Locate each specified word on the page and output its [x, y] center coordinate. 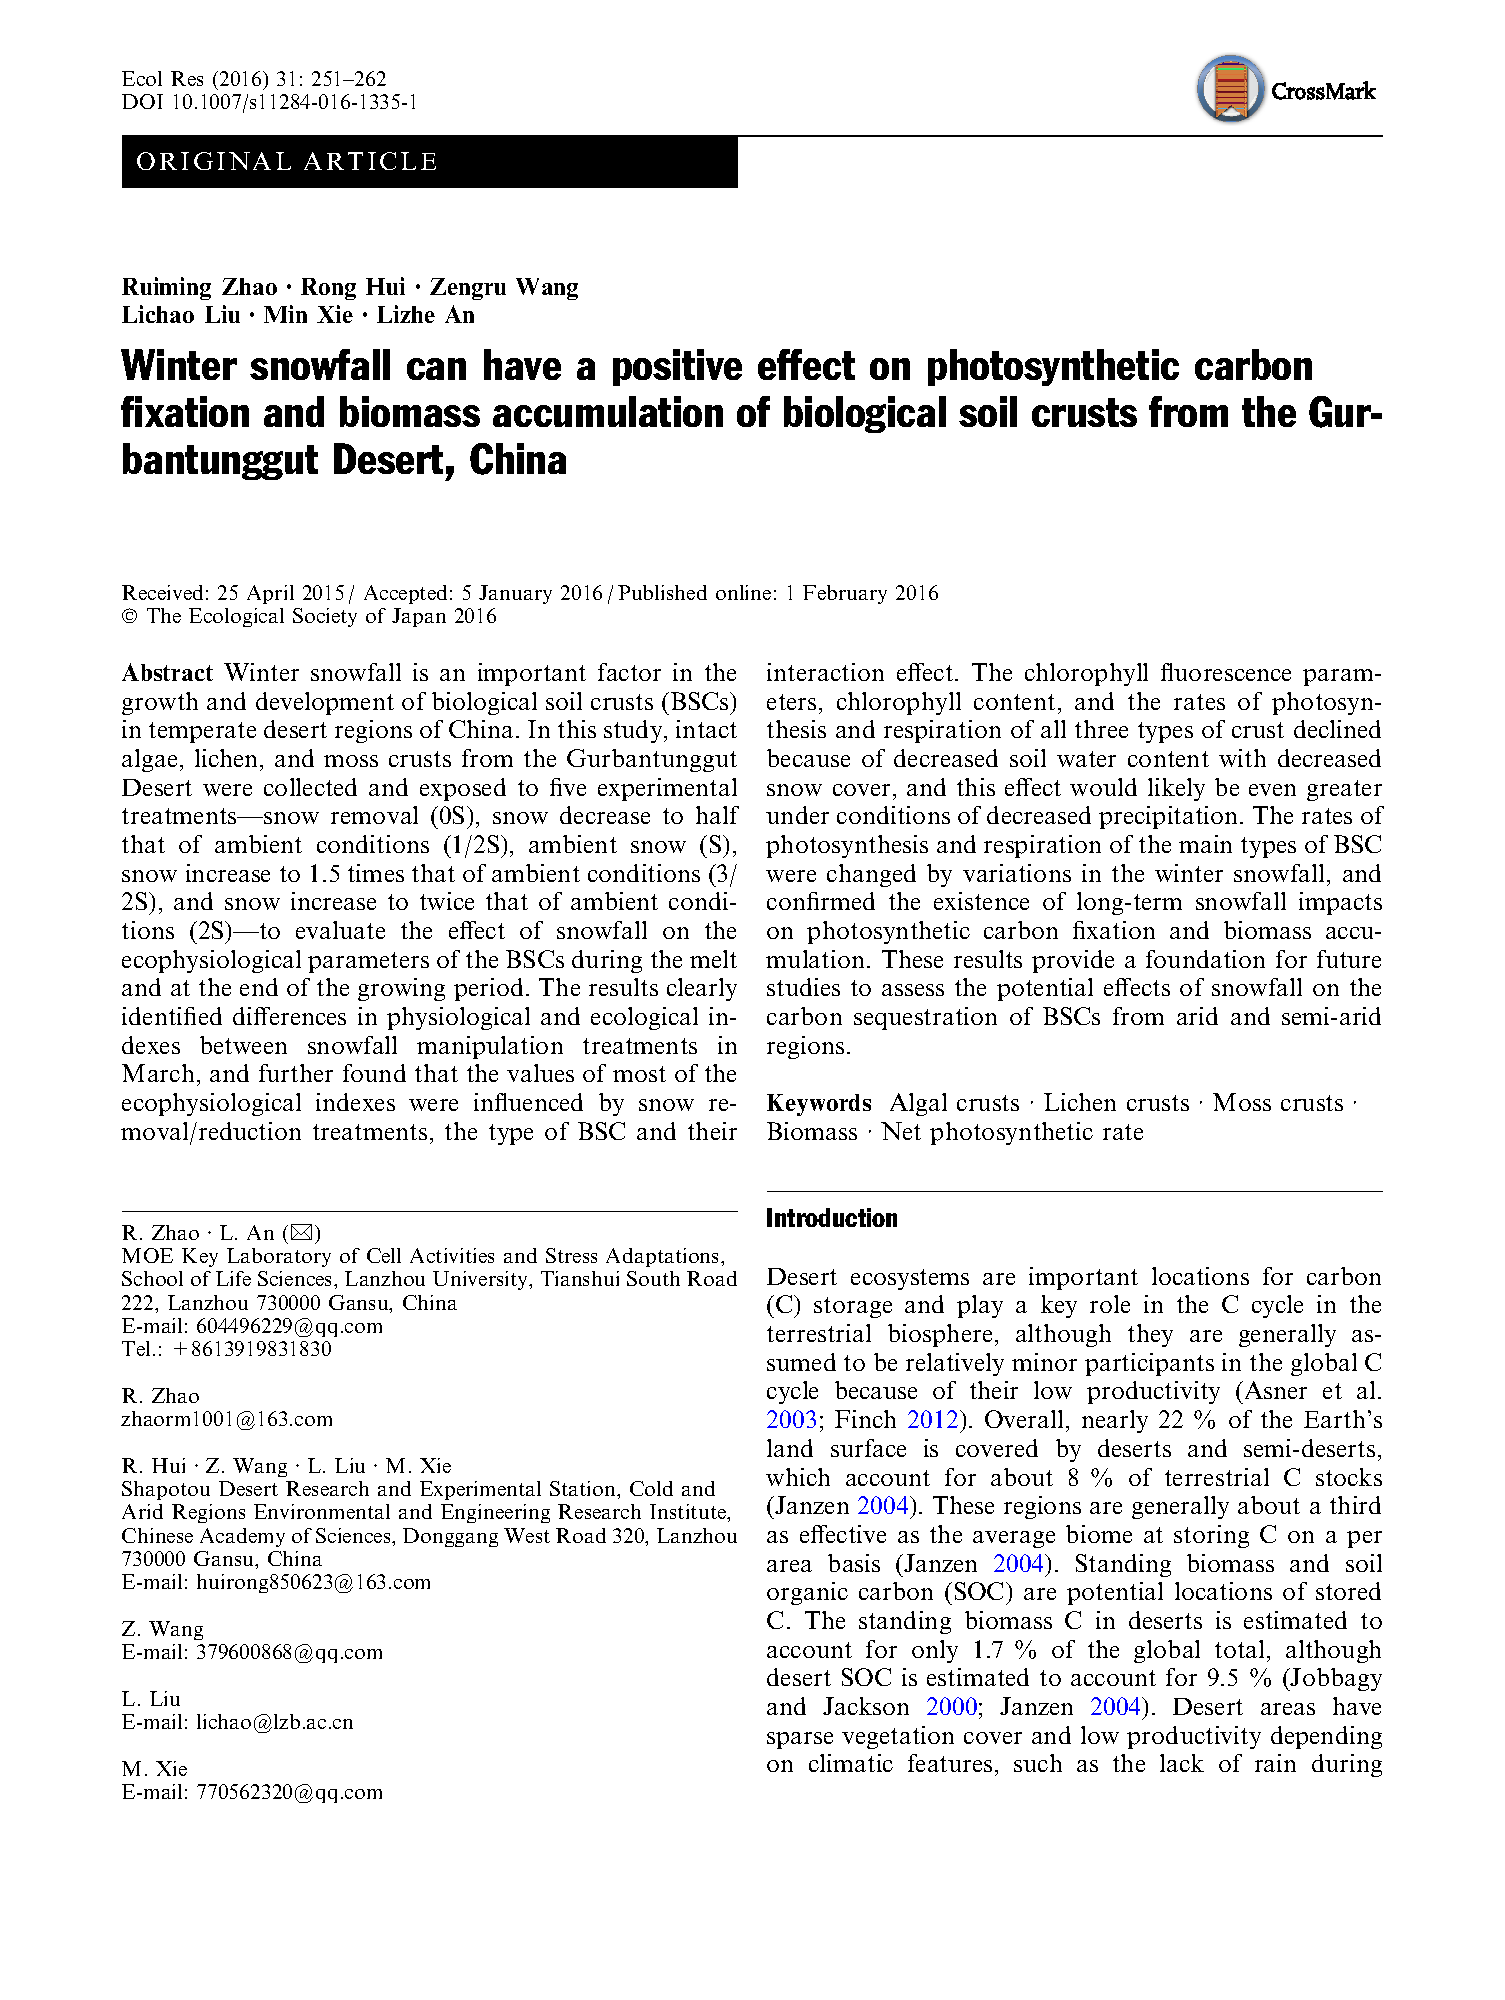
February [845, 594]
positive [677, 367]
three [1101, 729]
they [1150, 1335]
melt [713, 959]
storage [853, 1307]
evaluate [340, 930]
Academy [242, 1537]
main [1205, 844]
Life [233, 1278]
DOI [142, 101]
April [270, 594]
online [743, 592]
